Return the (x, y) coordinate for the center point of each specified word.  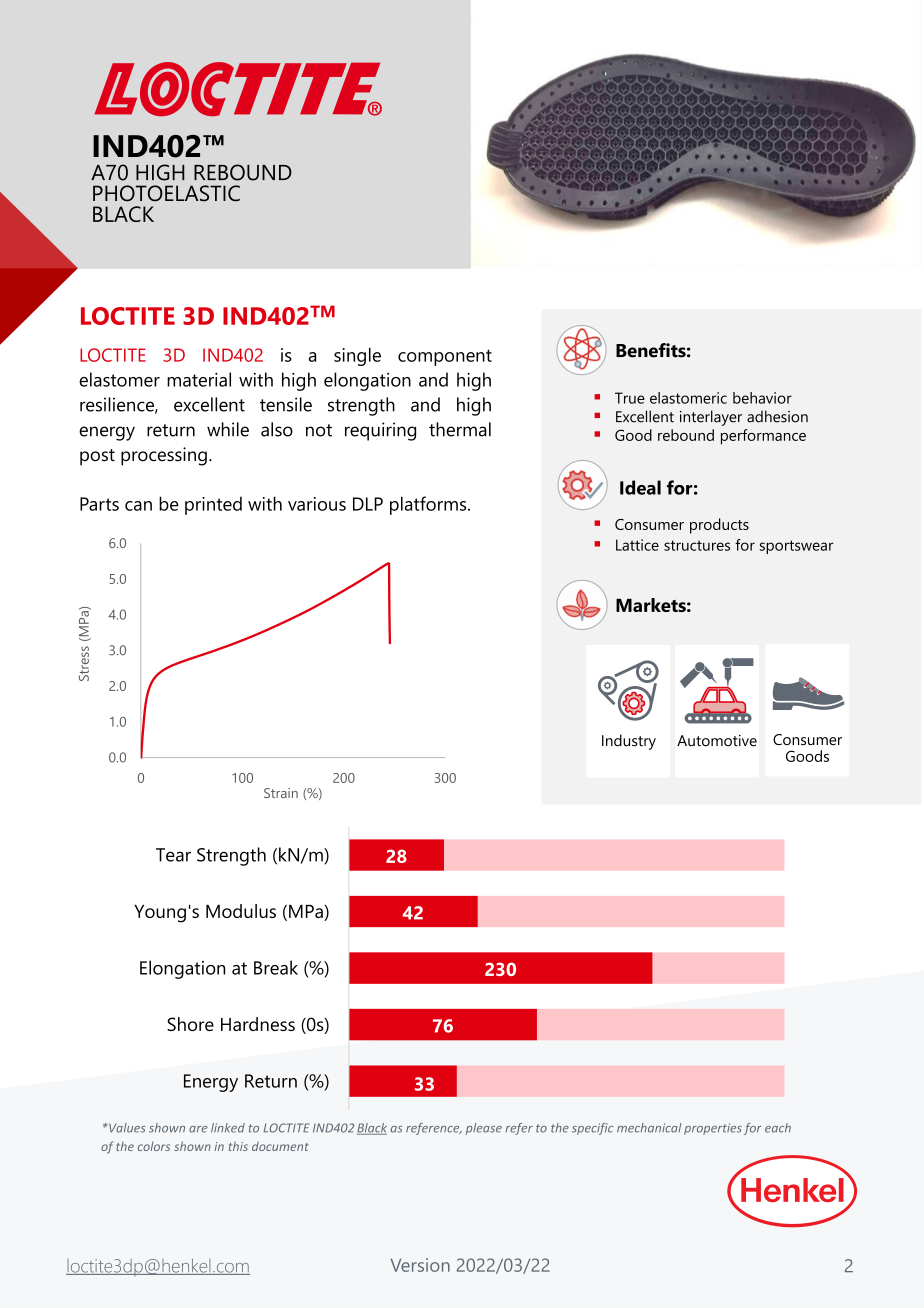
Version (420, 1265)
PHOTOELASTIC (166, 193)
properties (713, 1129)
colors (154, 1146)
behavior (762, 398)
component (445, 357)
